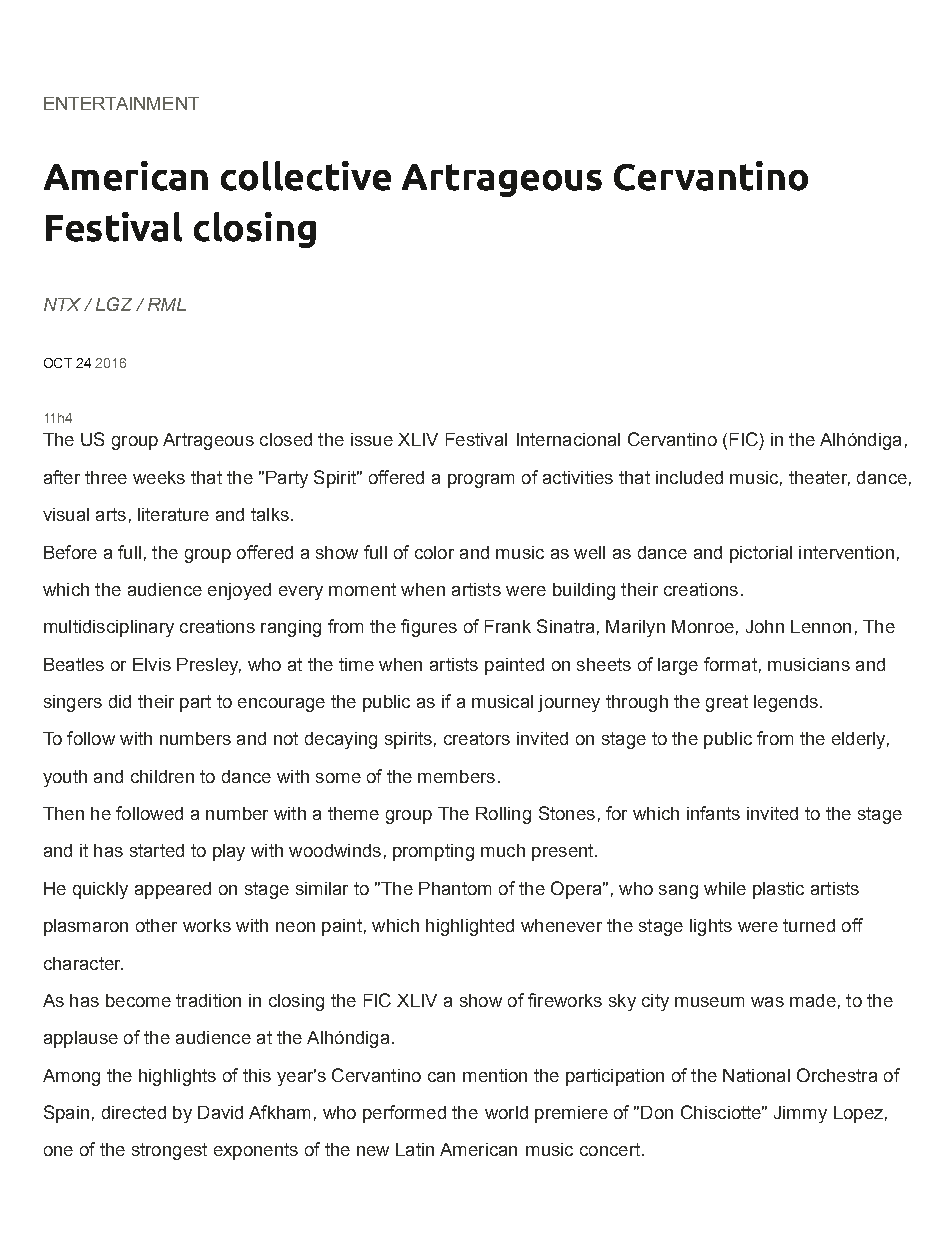  What do you see at coordinates (404, 1114) in the image?
I see `performed` at bounding box center [404, 1114].
